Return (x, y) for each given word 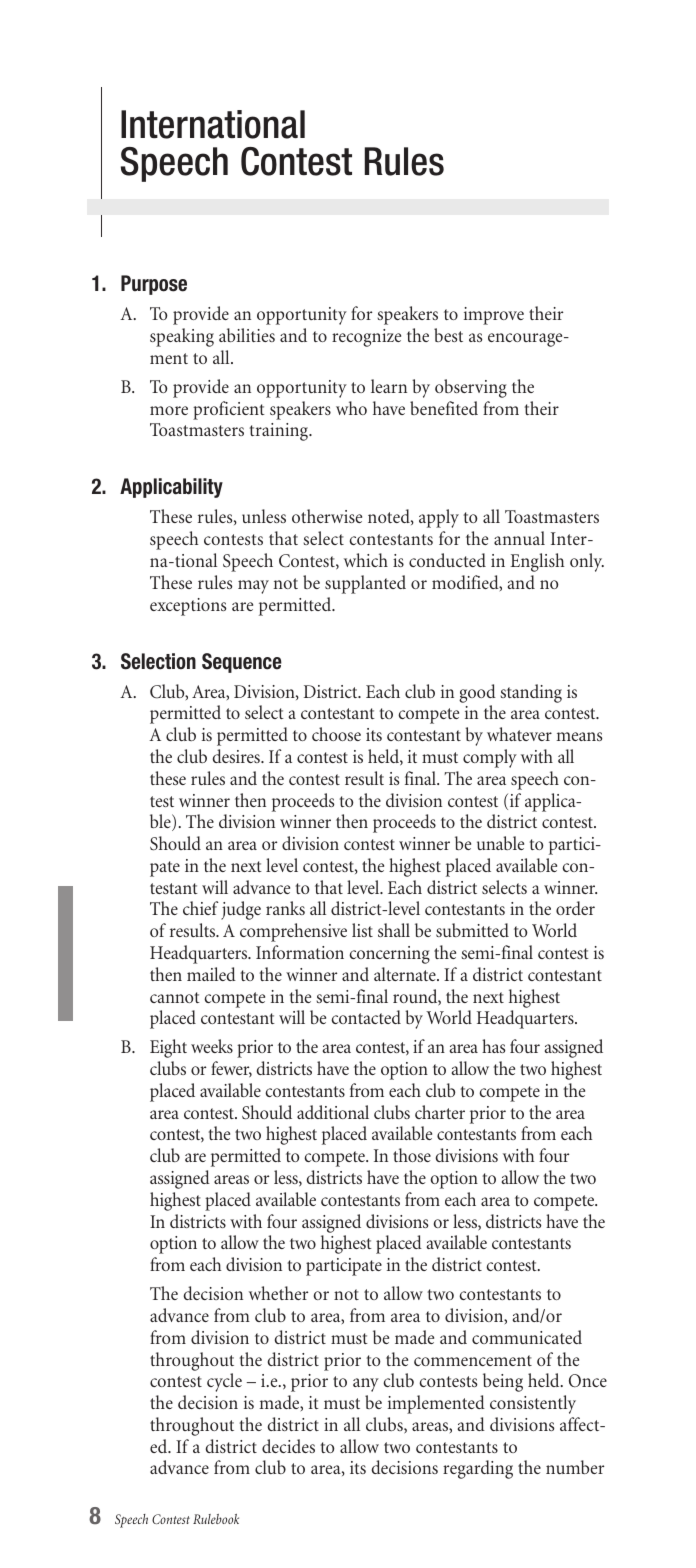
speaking (182, 337)
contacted (366, 1017)
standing (531, 693)
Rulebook (216, 1519)
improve (494, 316)
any (366, 1385)
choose (336, 734)
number (575, 1467)
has (493, 1046)
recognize (366, 338)
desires (237, 756)
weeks (212, 1046)
